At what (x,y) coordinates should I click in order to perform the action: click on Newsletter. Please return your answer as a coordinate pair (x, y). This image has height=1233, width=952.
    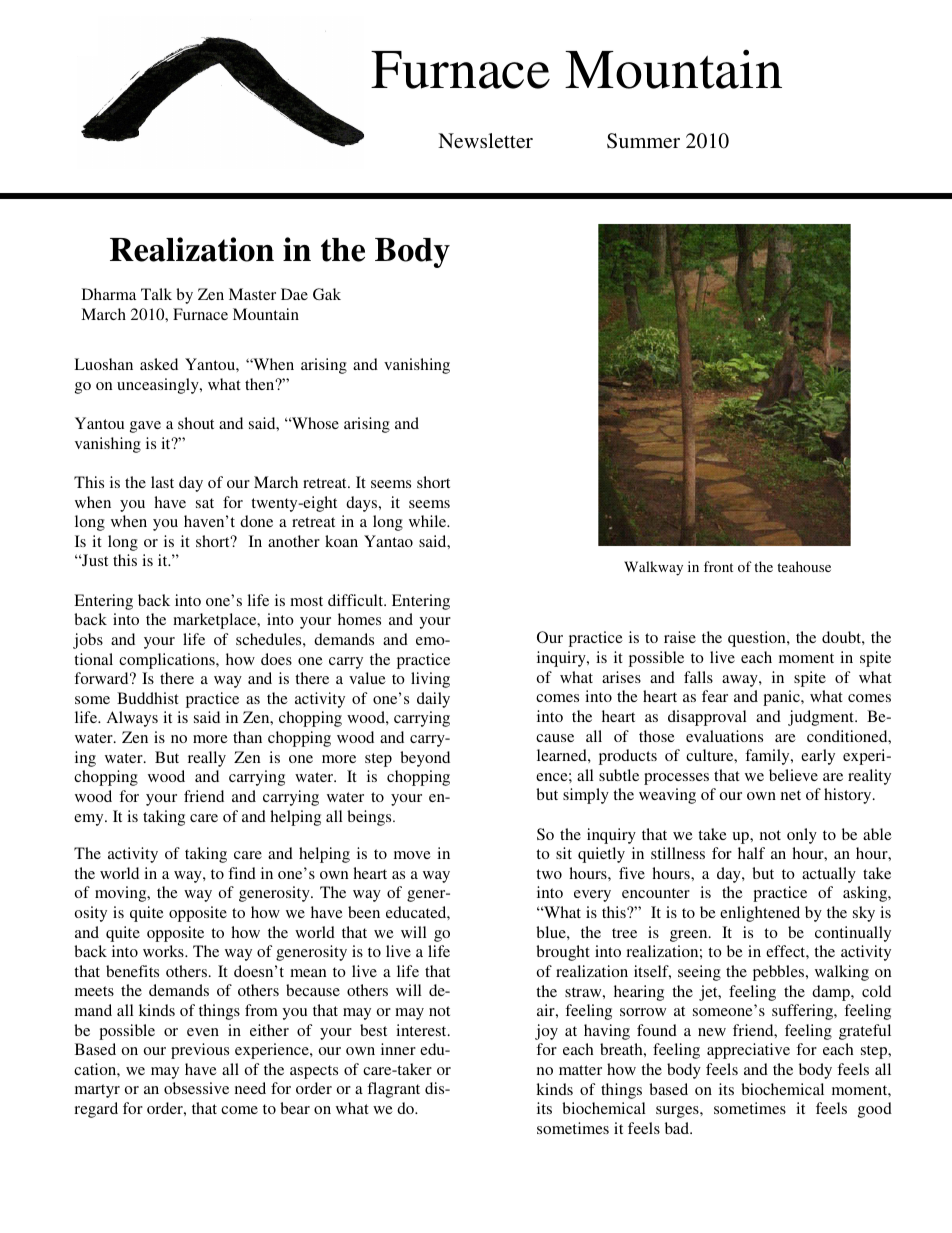
    Looking at the image, I should click on (485, 140).
